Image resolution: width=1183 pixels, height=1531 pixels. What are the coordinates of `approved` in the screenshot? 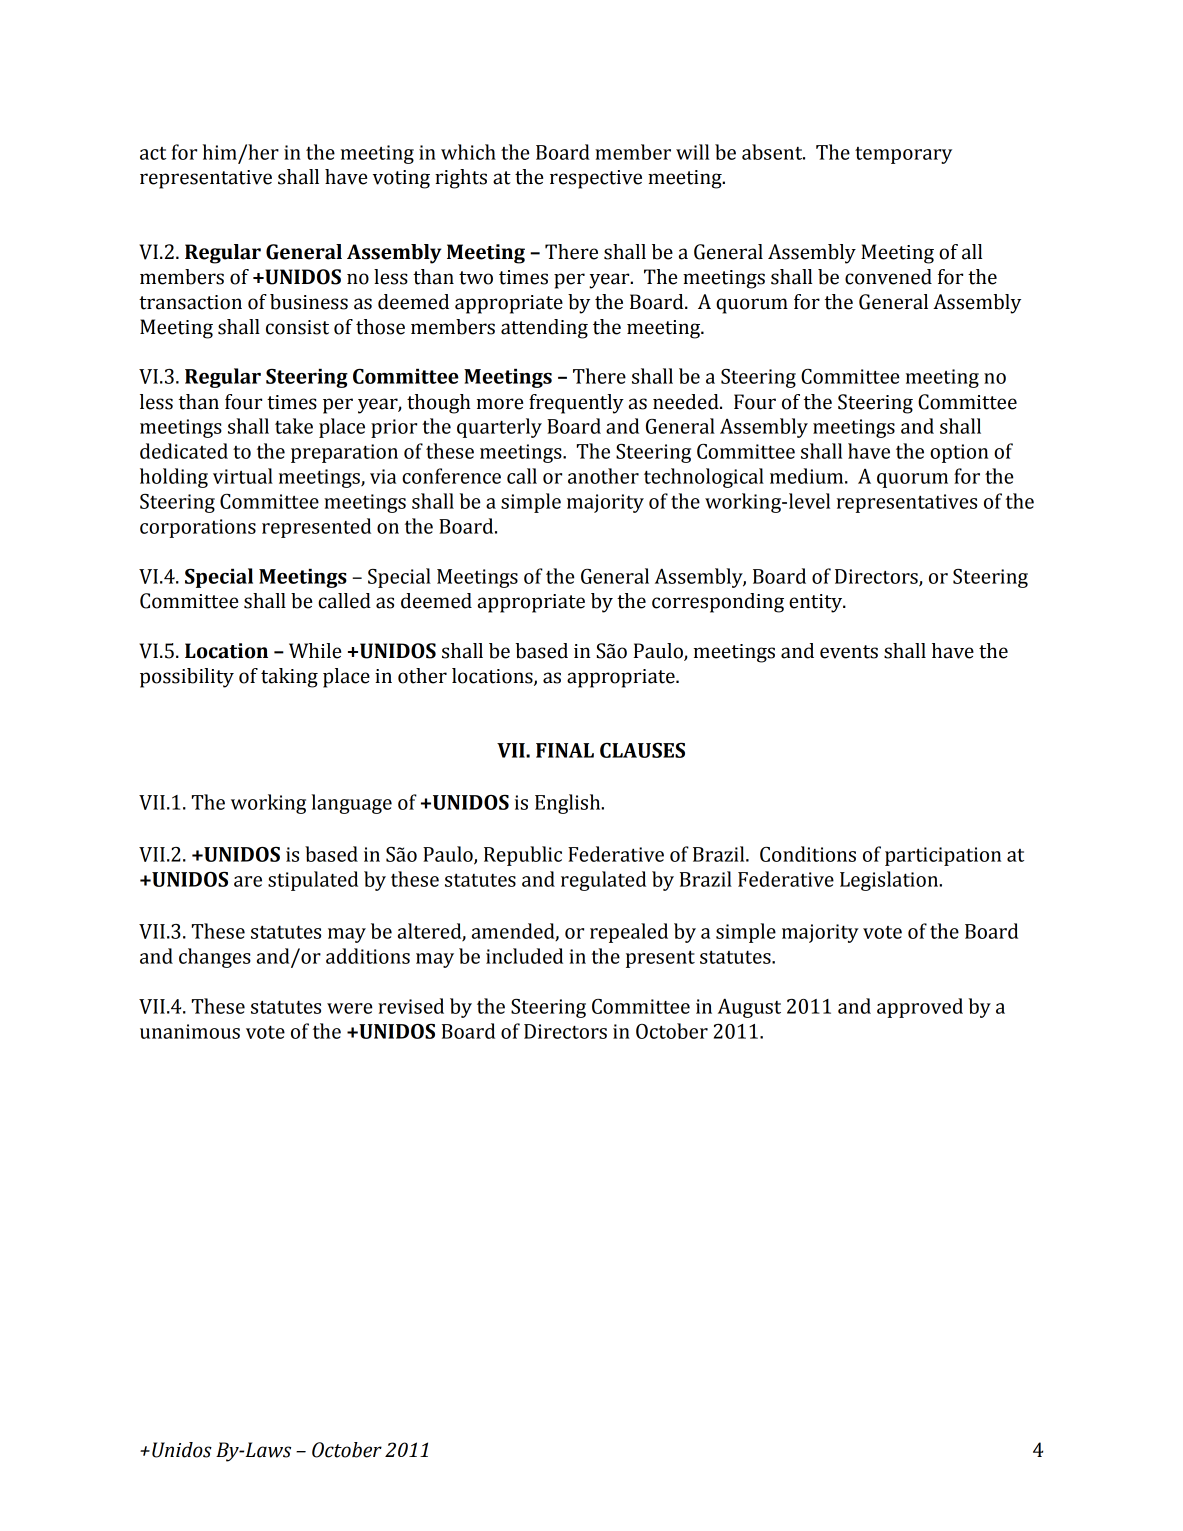 It's located at (920, 1008).
